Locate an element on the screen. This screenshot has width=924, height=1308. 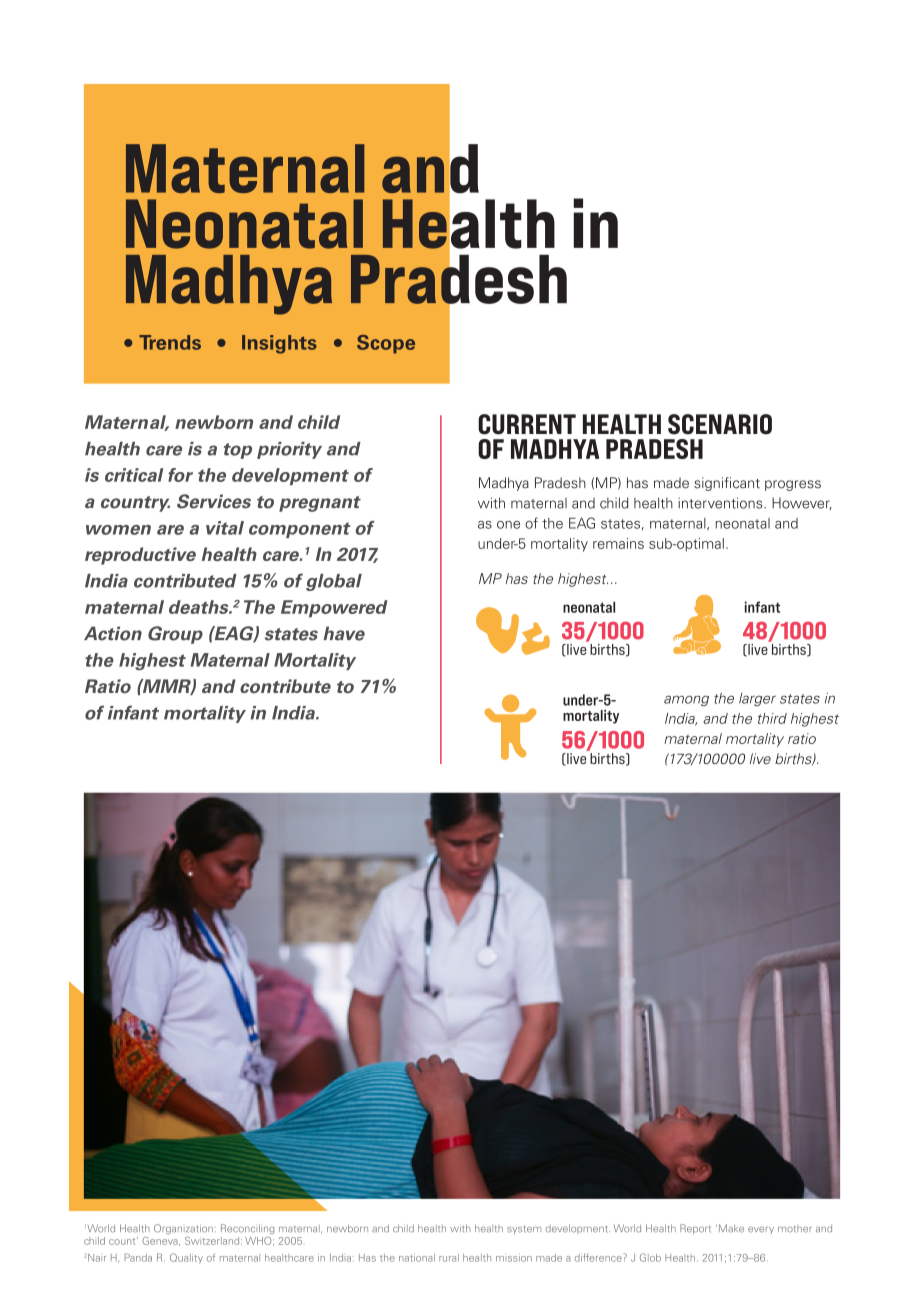
rural is located at coordinates (449, 1258).
